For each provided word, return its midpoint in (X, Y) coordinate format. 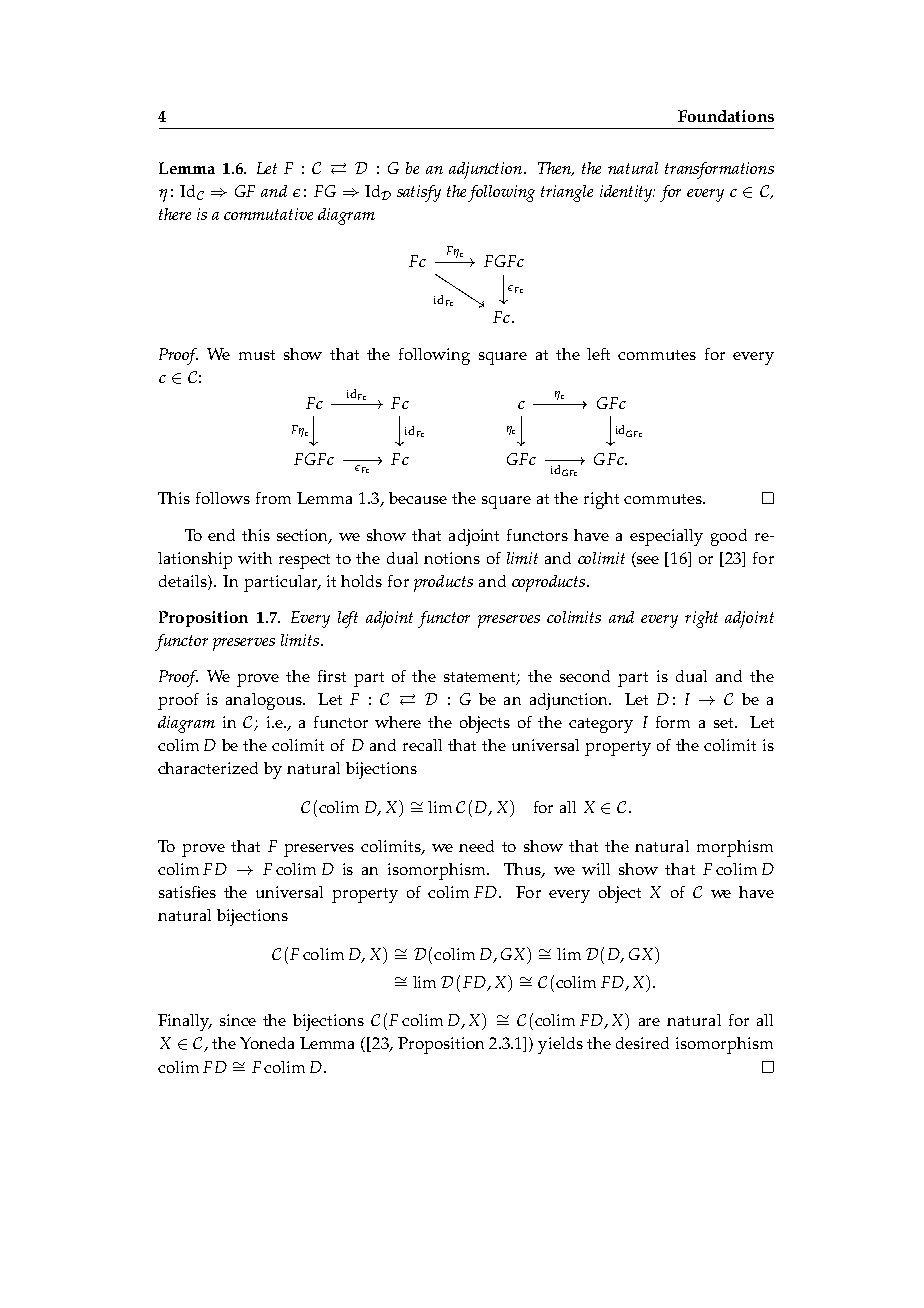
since (238, 1020)
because (418, 498)
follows (223, 498)
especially (666, 537)
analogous (265, 701)
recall (422, 745)
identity (627, 193)
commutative (268, 214)
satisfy (419, 193)
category (601, 725)
